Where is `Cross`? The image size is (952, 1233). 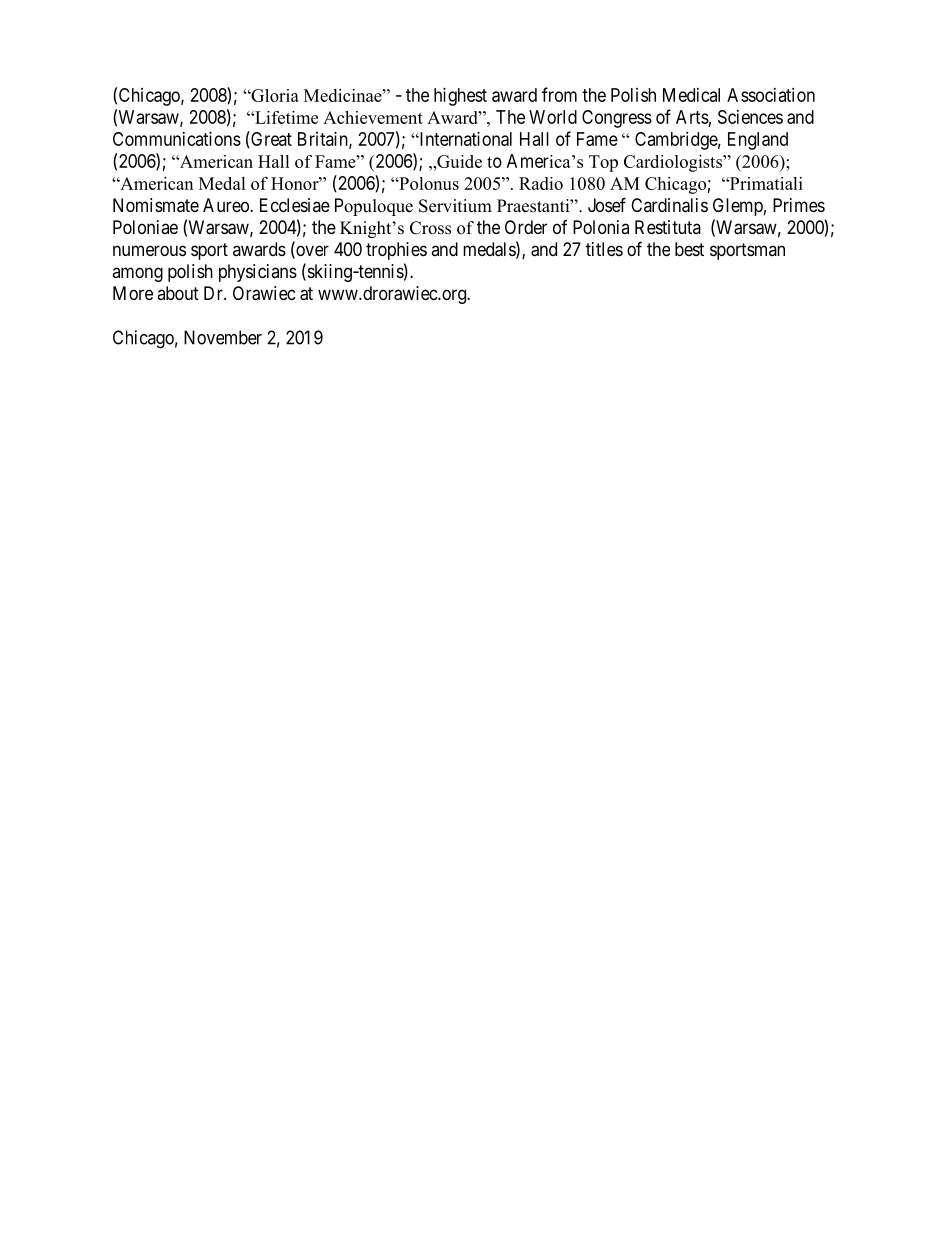 Cross is located at coordinates (430, 228).
